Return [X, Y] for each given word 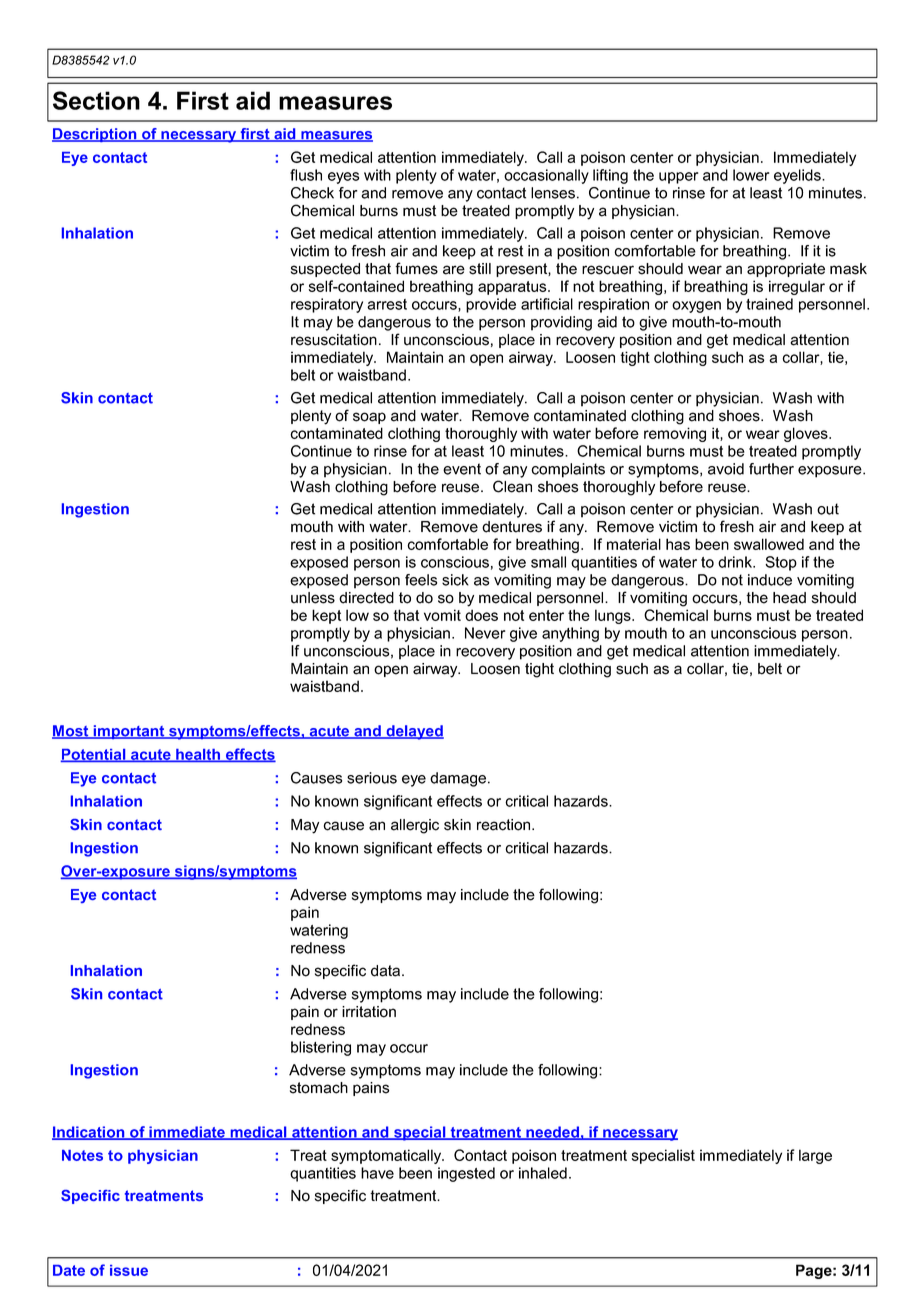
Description [95, 135]
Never [485, 633]
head [789, 598]
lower [751, 175]
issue [129, 1270]
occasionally [546, 176]
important [129, 732]
